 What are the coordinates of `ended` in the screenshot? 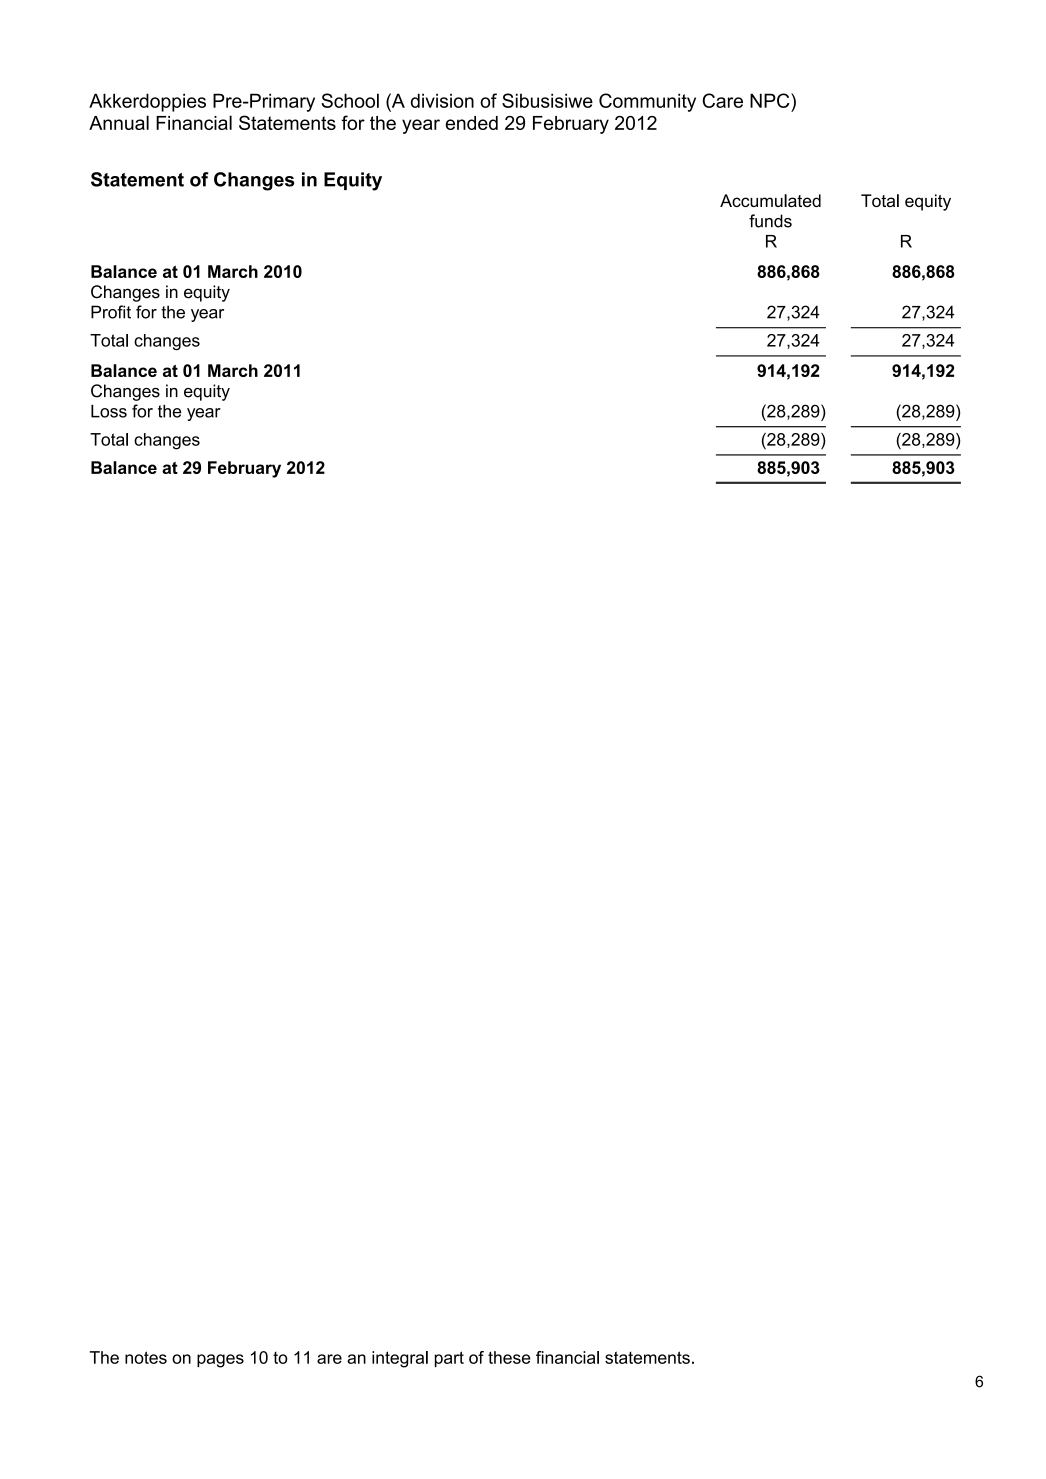 It's located at (471, 123).
